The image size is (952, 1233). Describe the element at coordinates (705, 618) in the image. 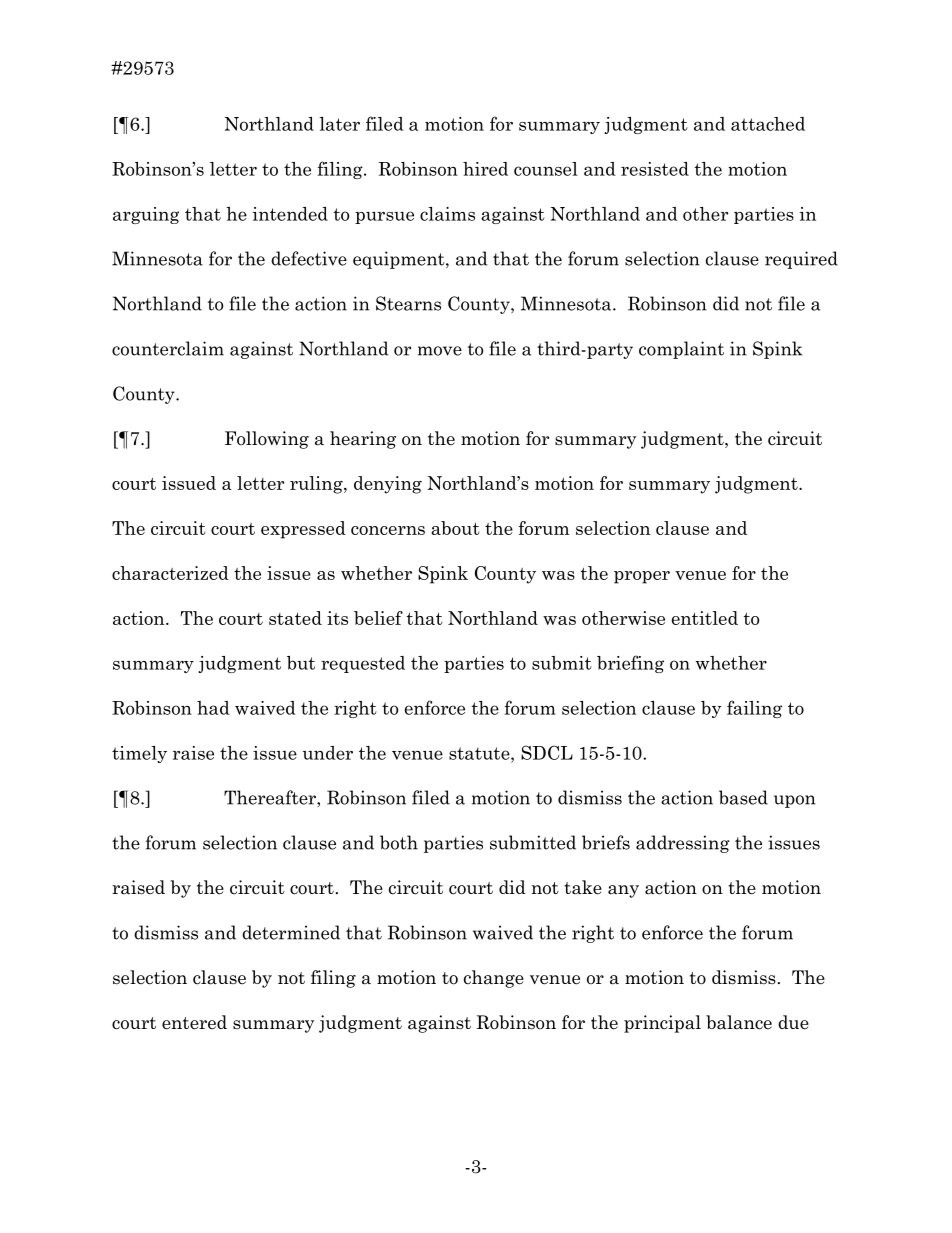

I see `entitled` at that location.
